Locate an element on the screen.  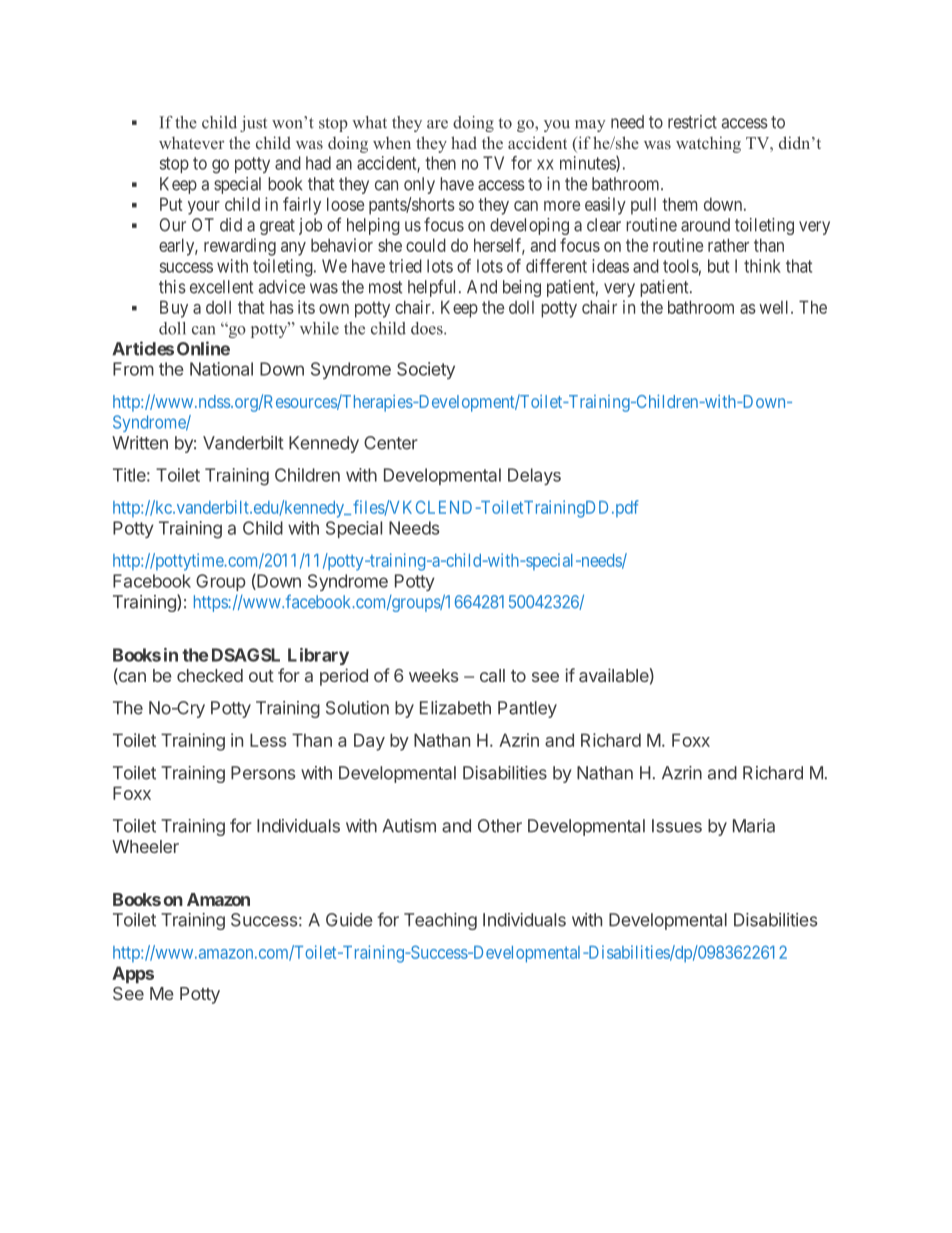
well is located at coordinates (775, 307).
